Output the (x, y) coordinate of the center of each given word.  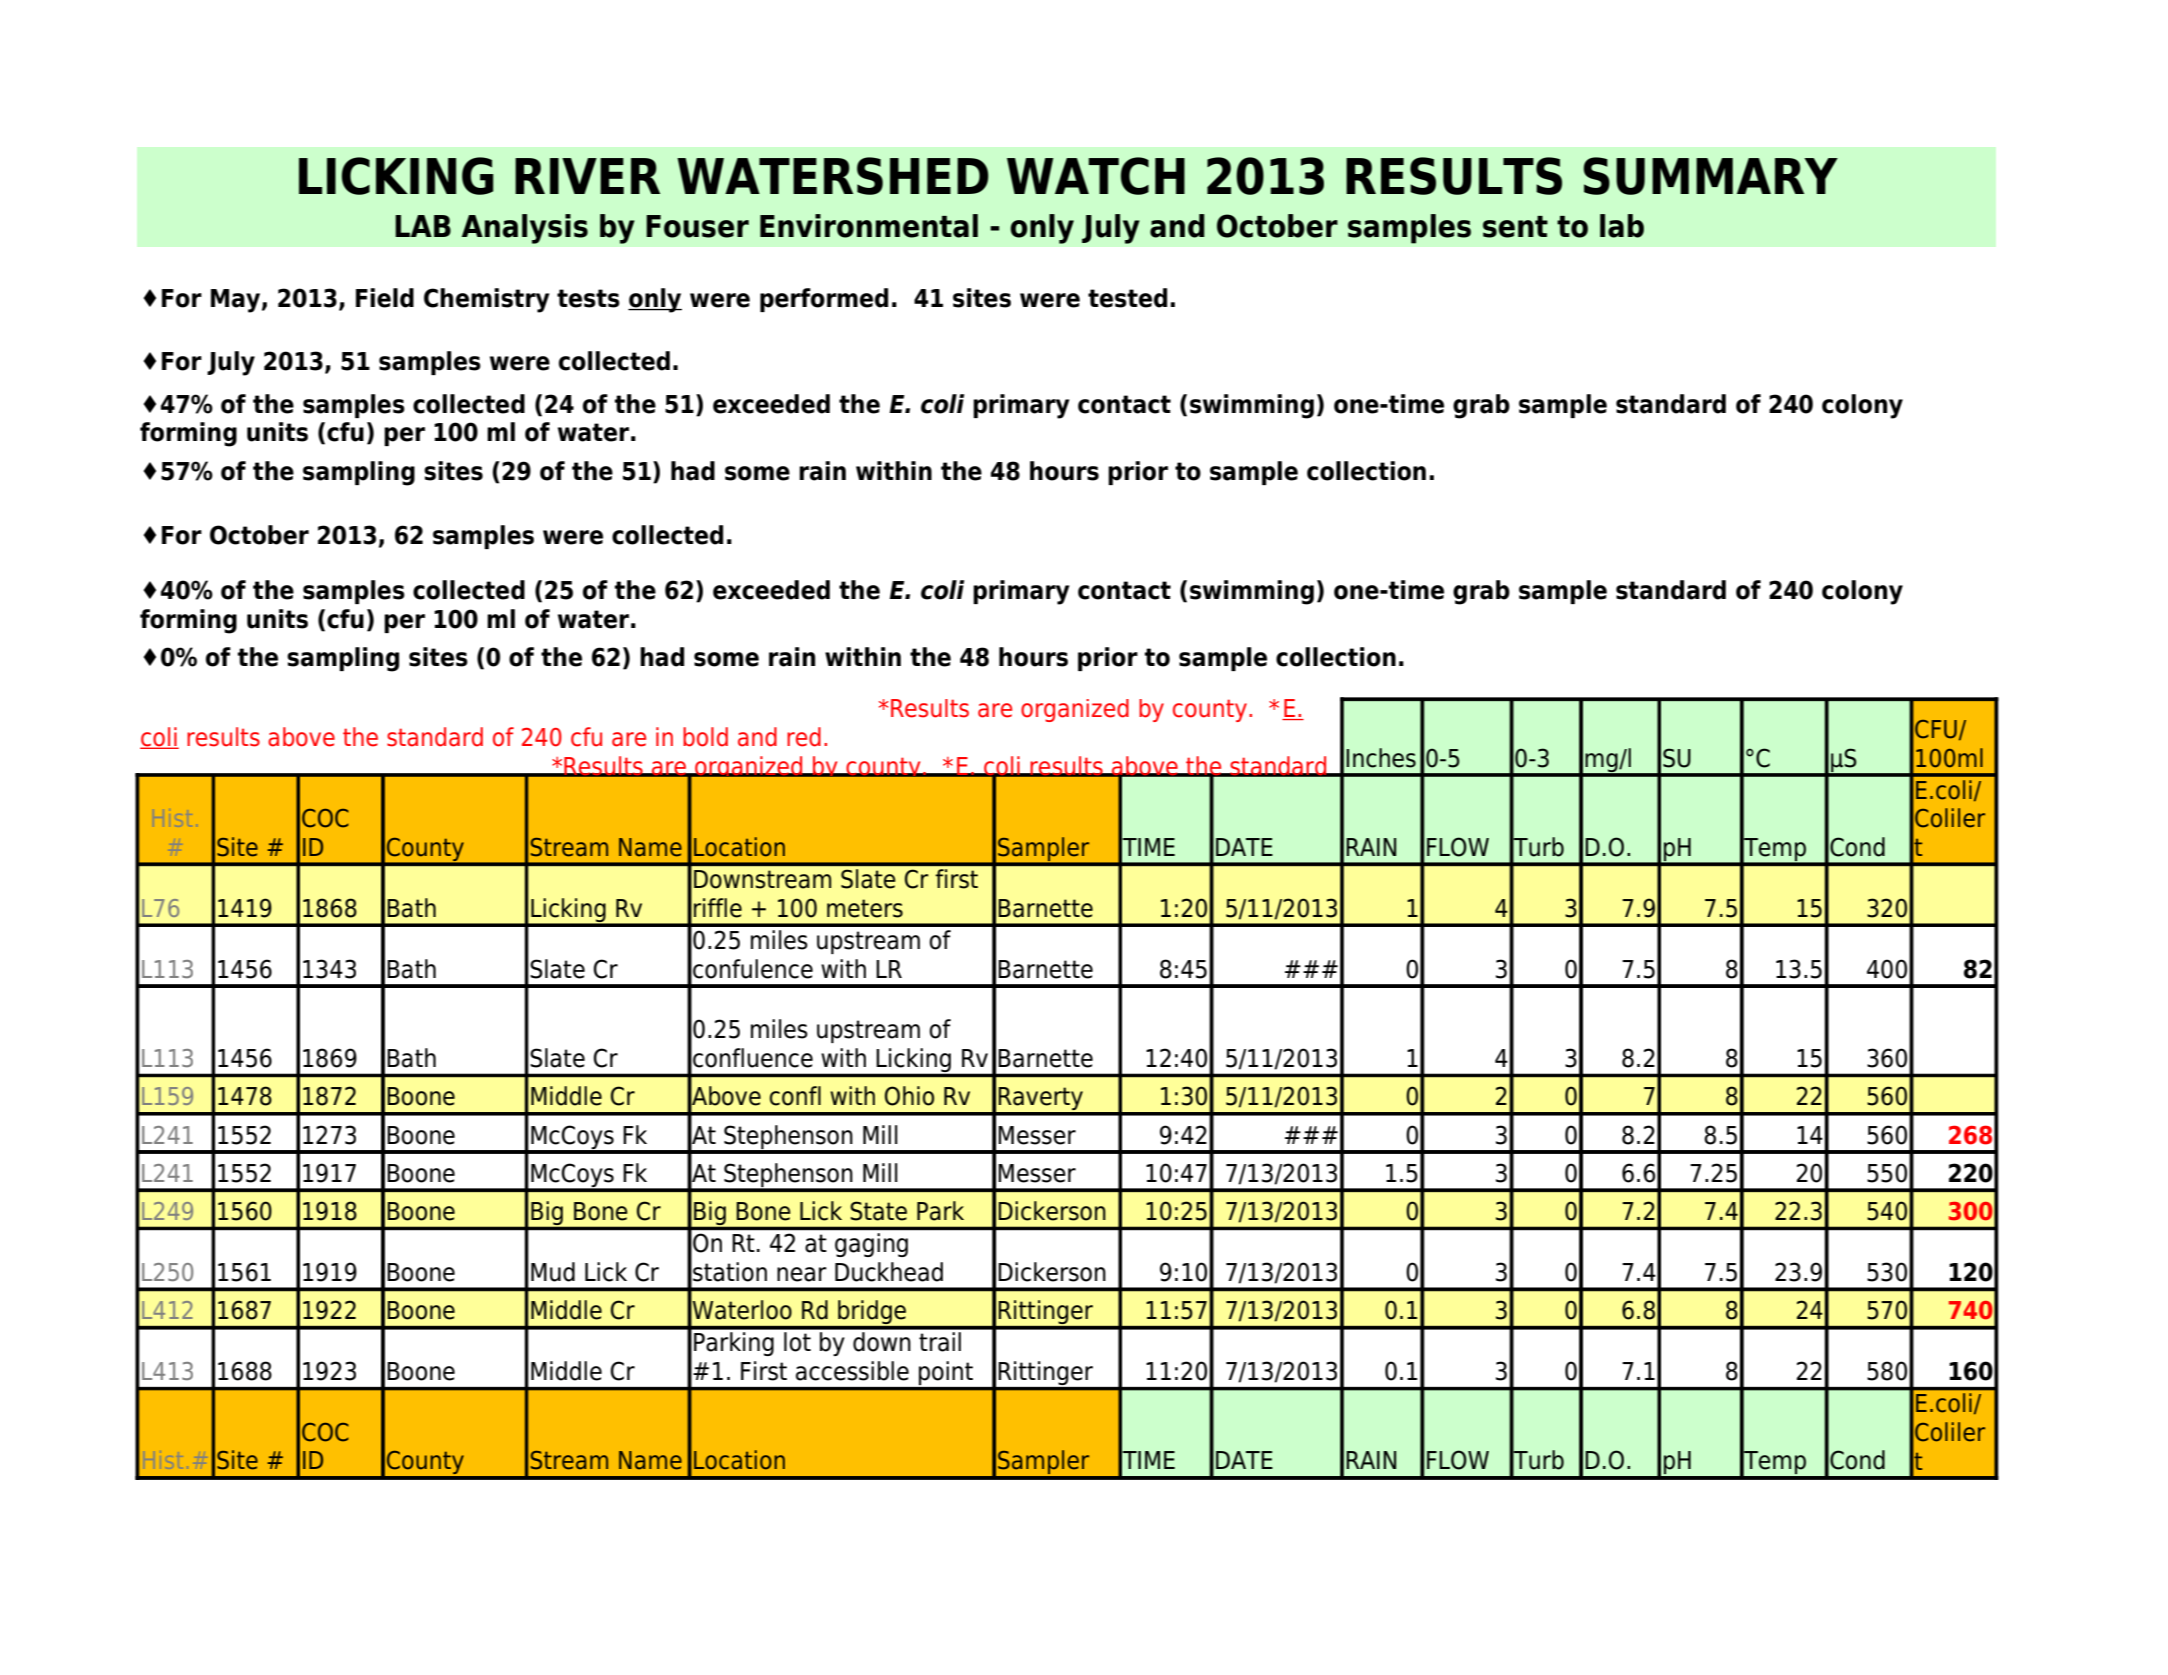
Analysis (525, 229)
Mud (553, 1272)
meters (865, 908)
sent (1515, 227)
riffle (718, 908)
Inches (1381, 758)
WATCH (1096, 176)
